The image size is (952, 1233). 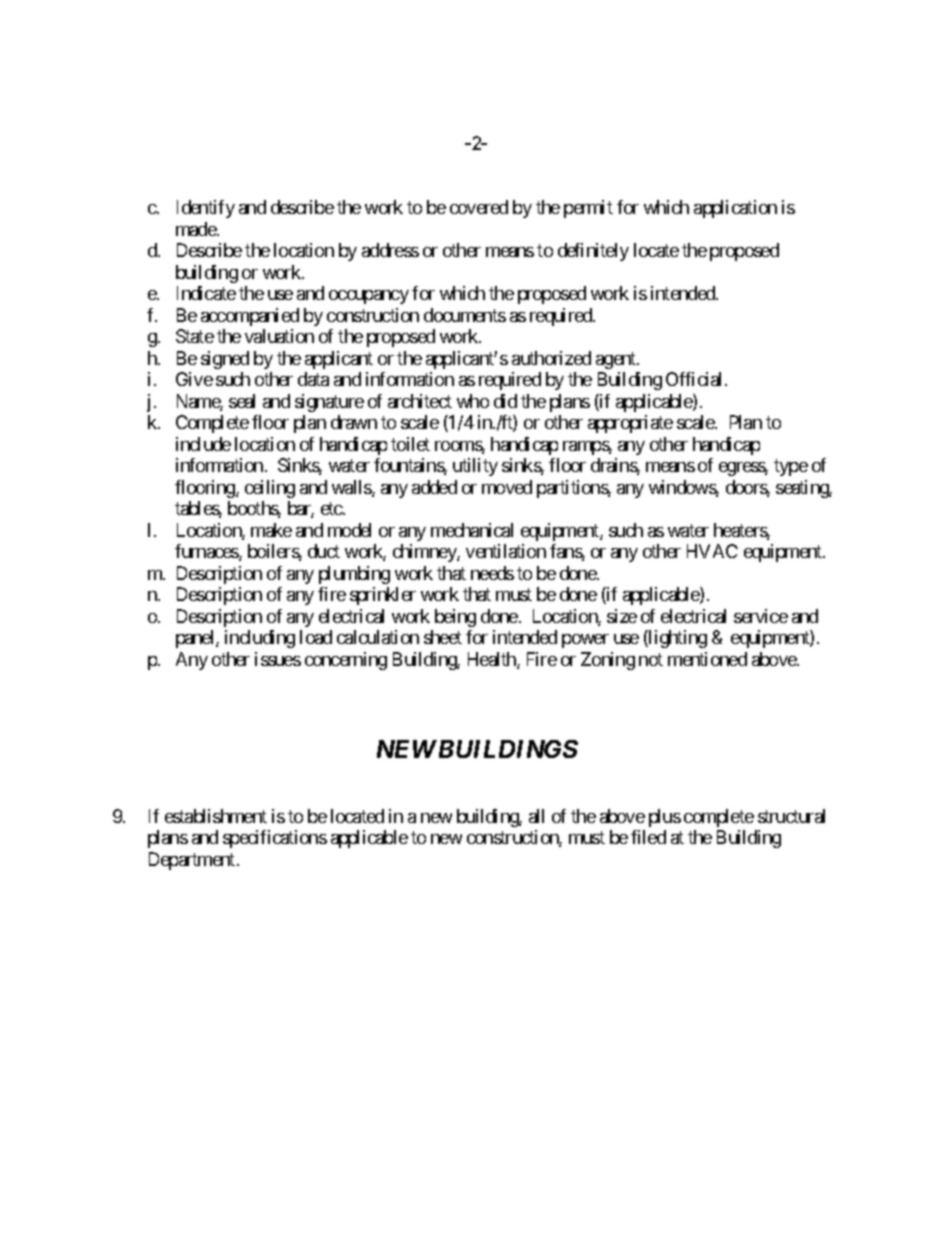 I want to click on did, so click(x=505, y=401).
